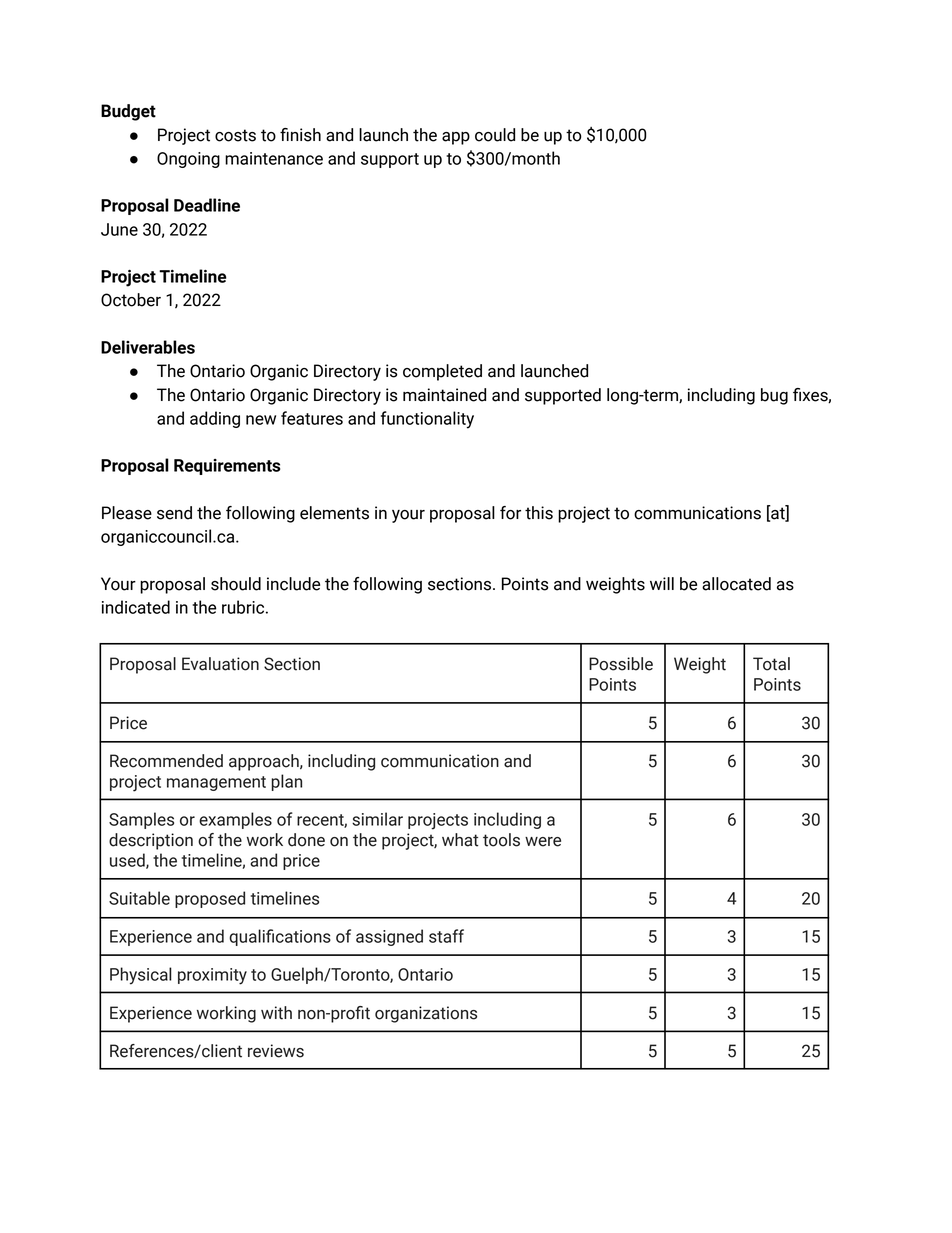 Image resolution: width=952 pixels, height=1233 pixels. Describe the element at coordinates (212, 976) in the page. I see `proximity` at that location.
